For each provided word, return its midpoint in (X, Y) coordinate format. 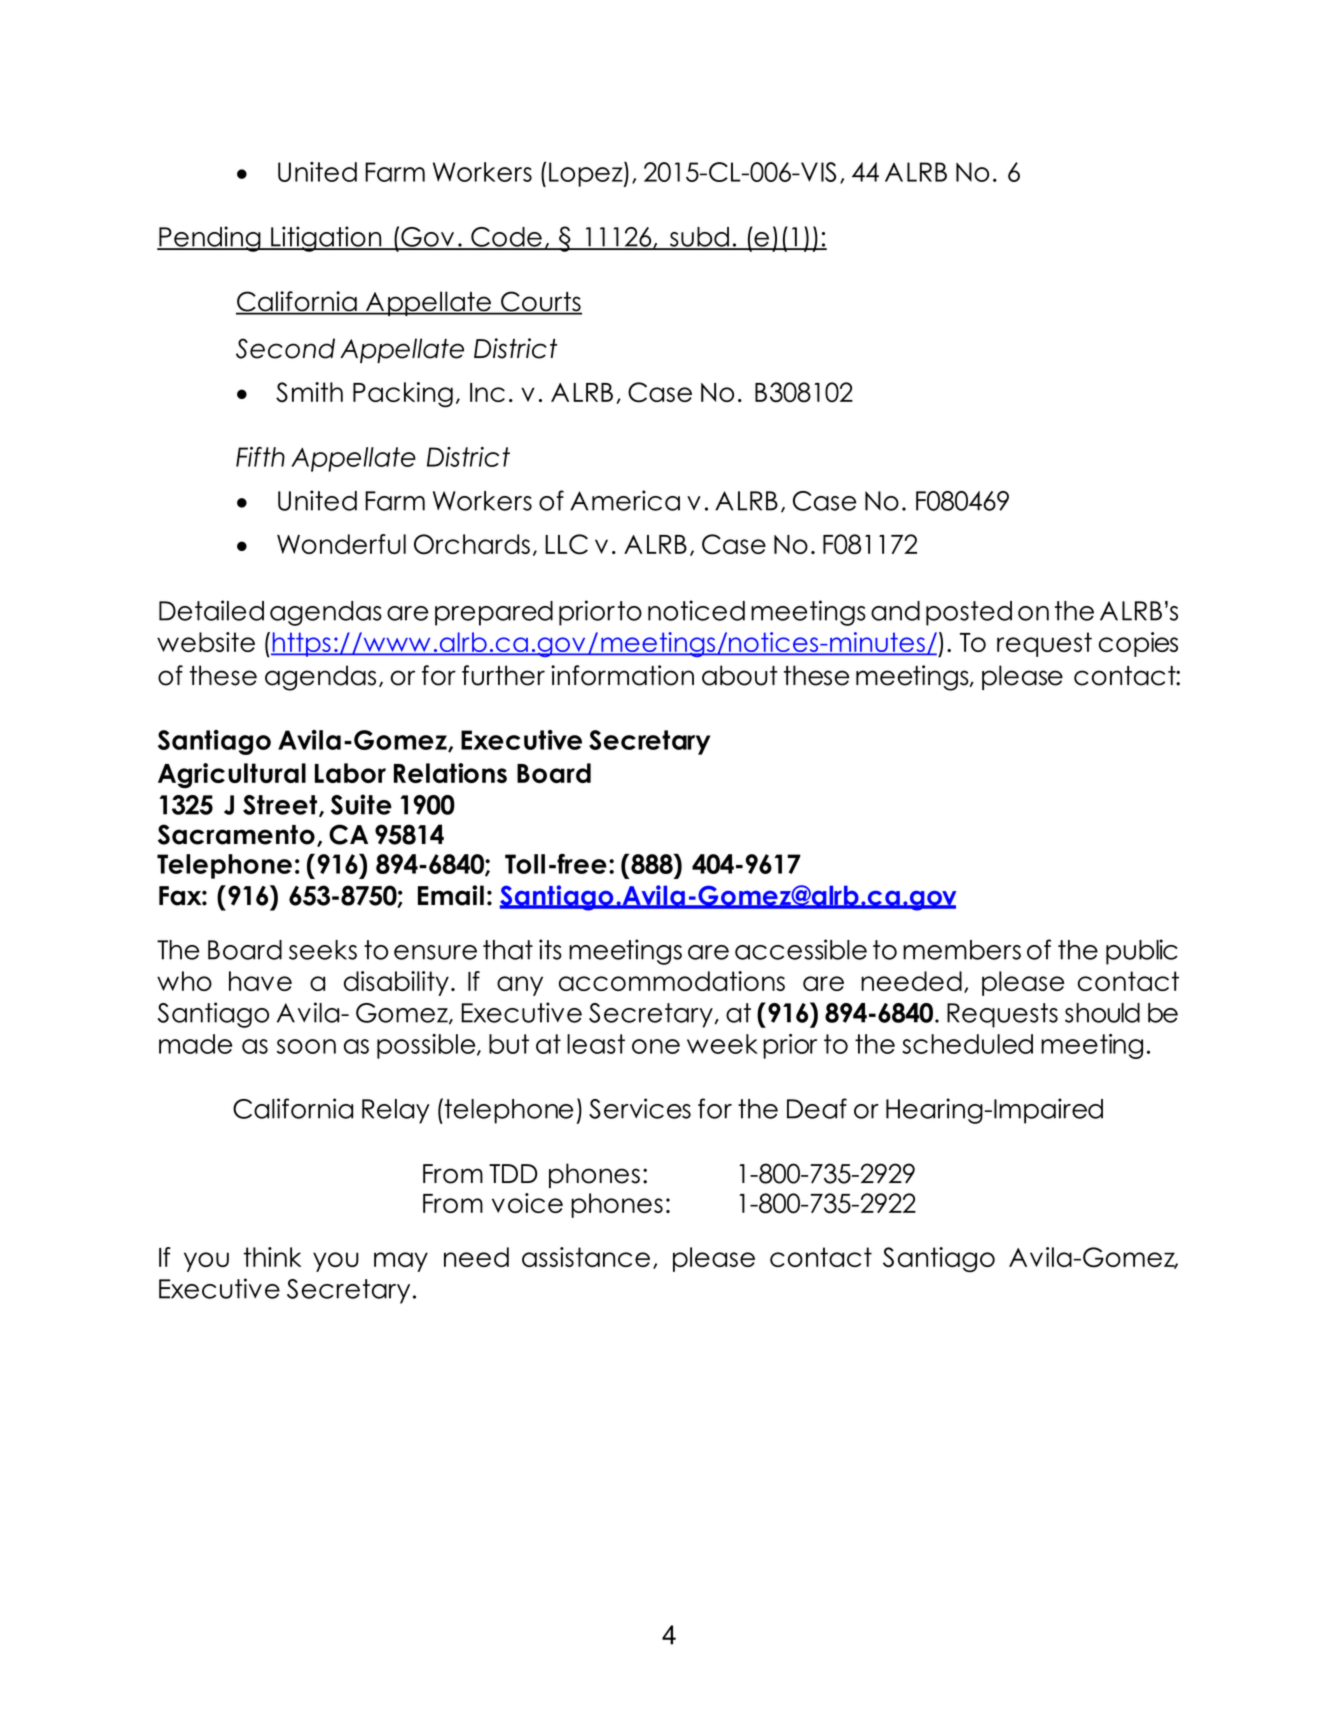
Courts (540, 302)
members (962, 950)
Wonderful (341, 544)
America (625, 500)
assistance (586, 1257)
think (272, 1257)
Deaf (817, 1108)
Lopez (587, 174)
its (550, 949)
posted (969, 613)
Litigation (326, 239)
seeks (323, 950)
